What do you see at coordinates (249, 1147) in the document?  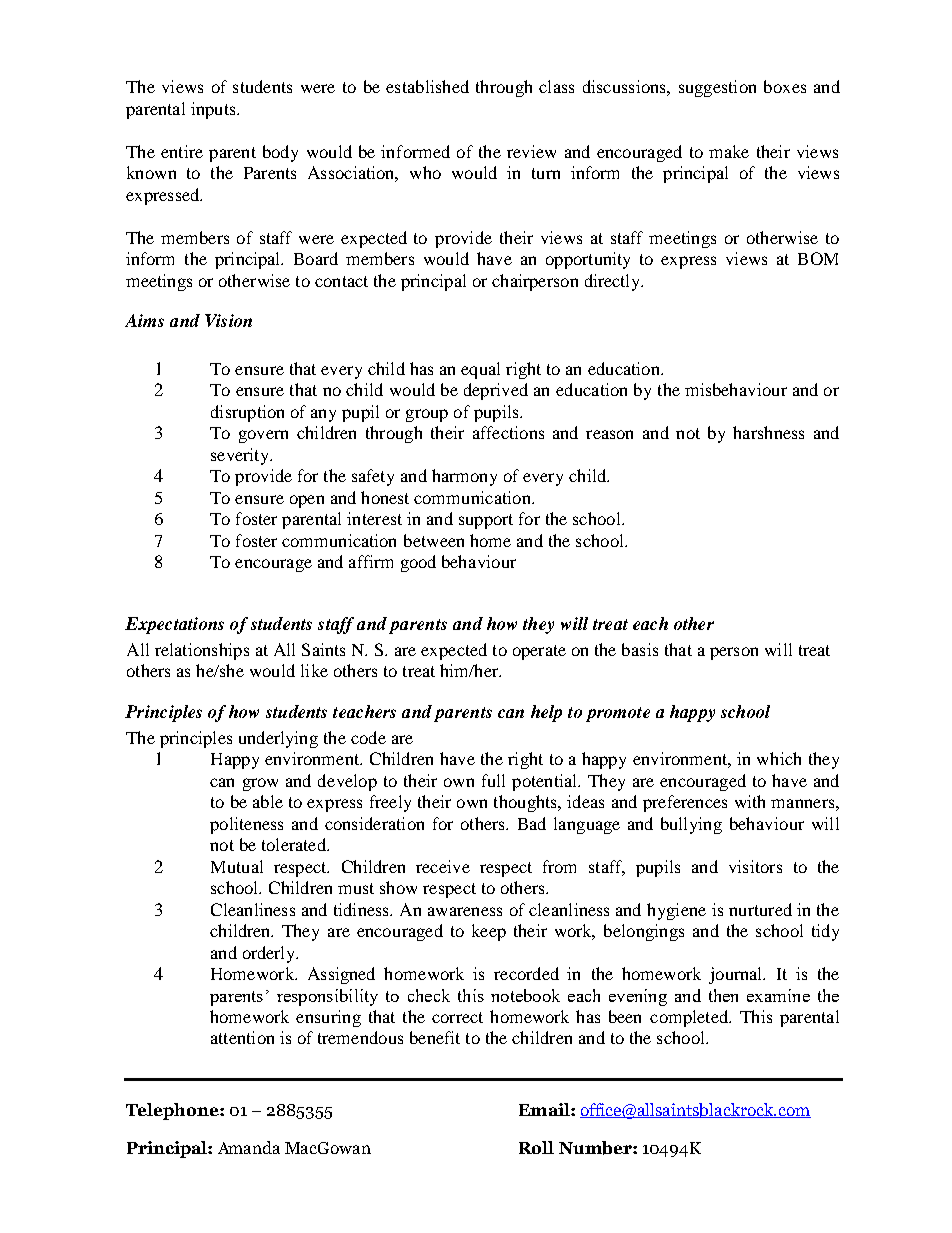 I see `Amanda` at bounding box center [249, 1147].
